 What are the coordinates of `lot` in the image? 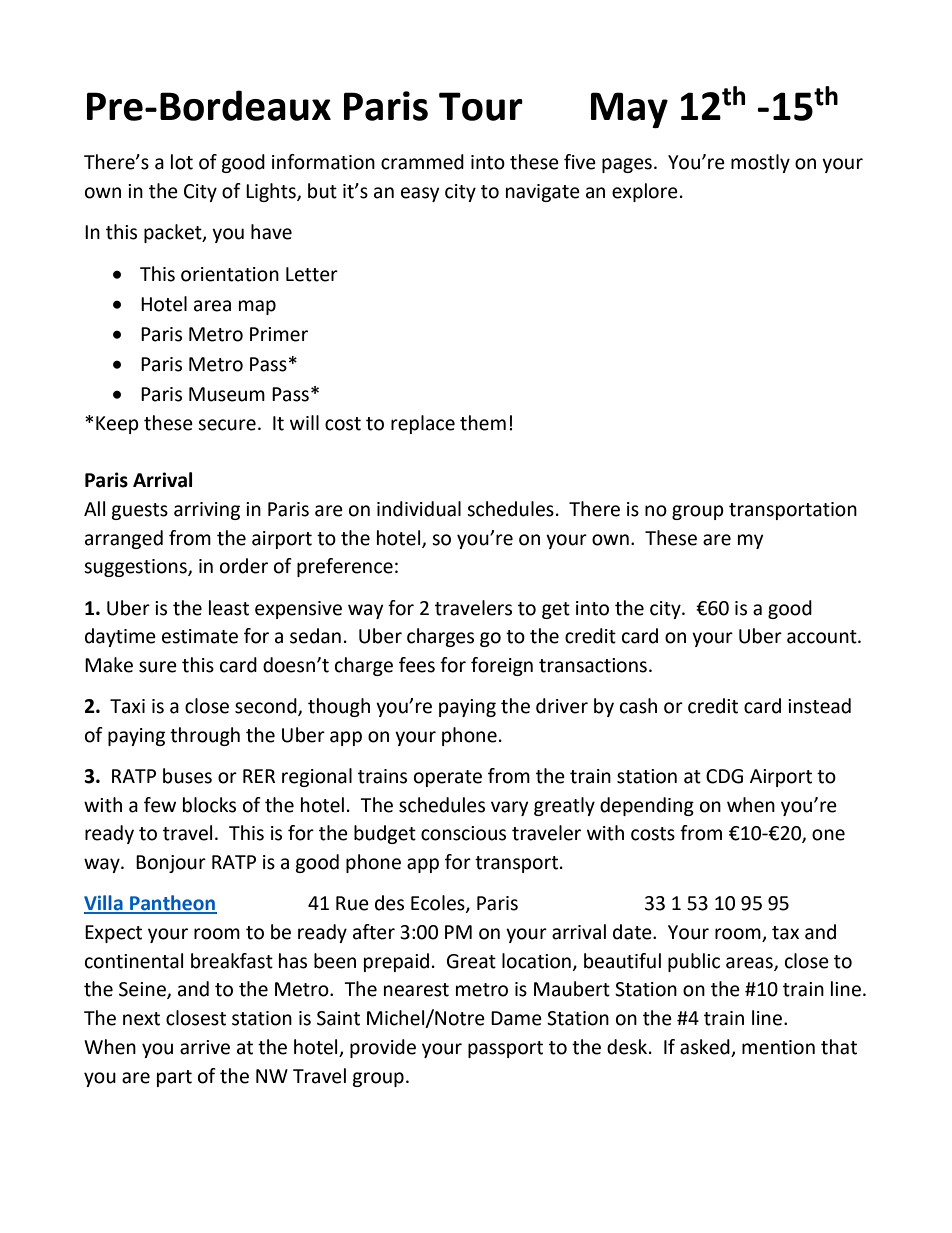 It's located at (182, 162).
